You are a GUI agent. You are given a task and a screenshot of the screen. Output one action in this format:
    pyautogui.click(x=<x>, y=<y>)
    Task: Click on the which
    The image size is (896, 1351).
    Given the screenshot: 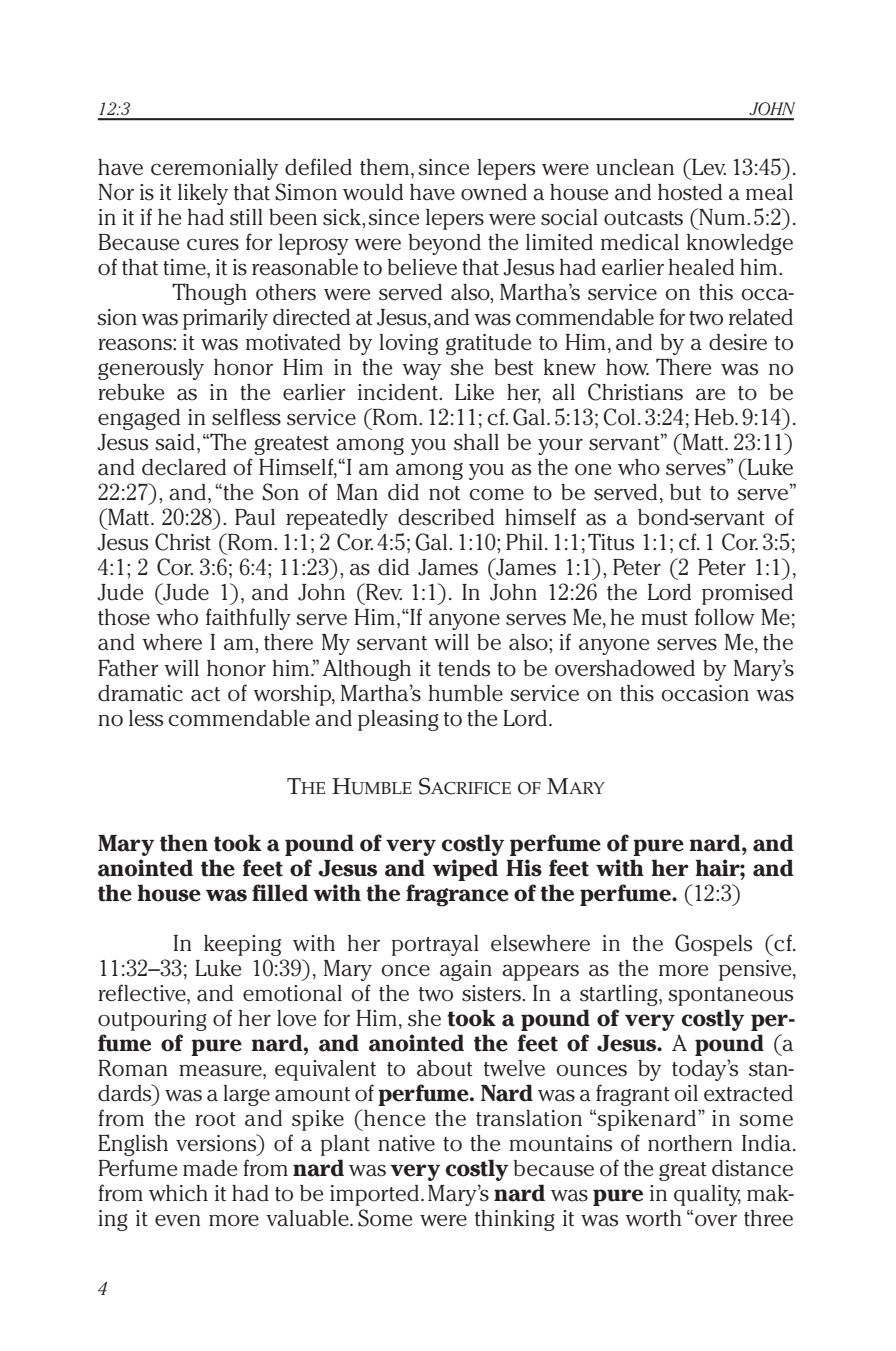 What is the action you would take?
    pyautogui.click(x=178, y=1193)
